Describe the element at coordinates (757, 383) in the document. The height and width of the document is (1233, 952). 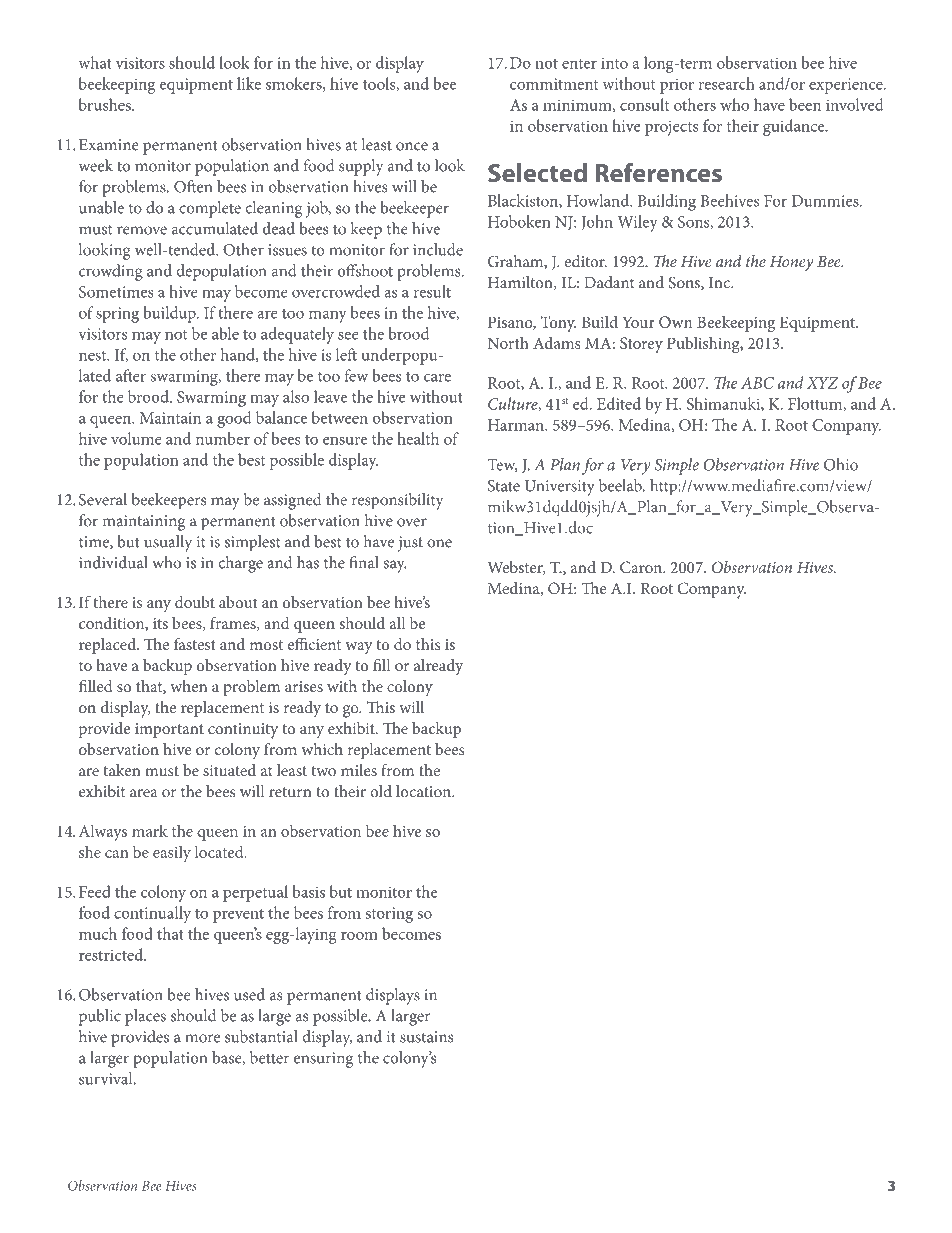
I see `ABC` at that location.
